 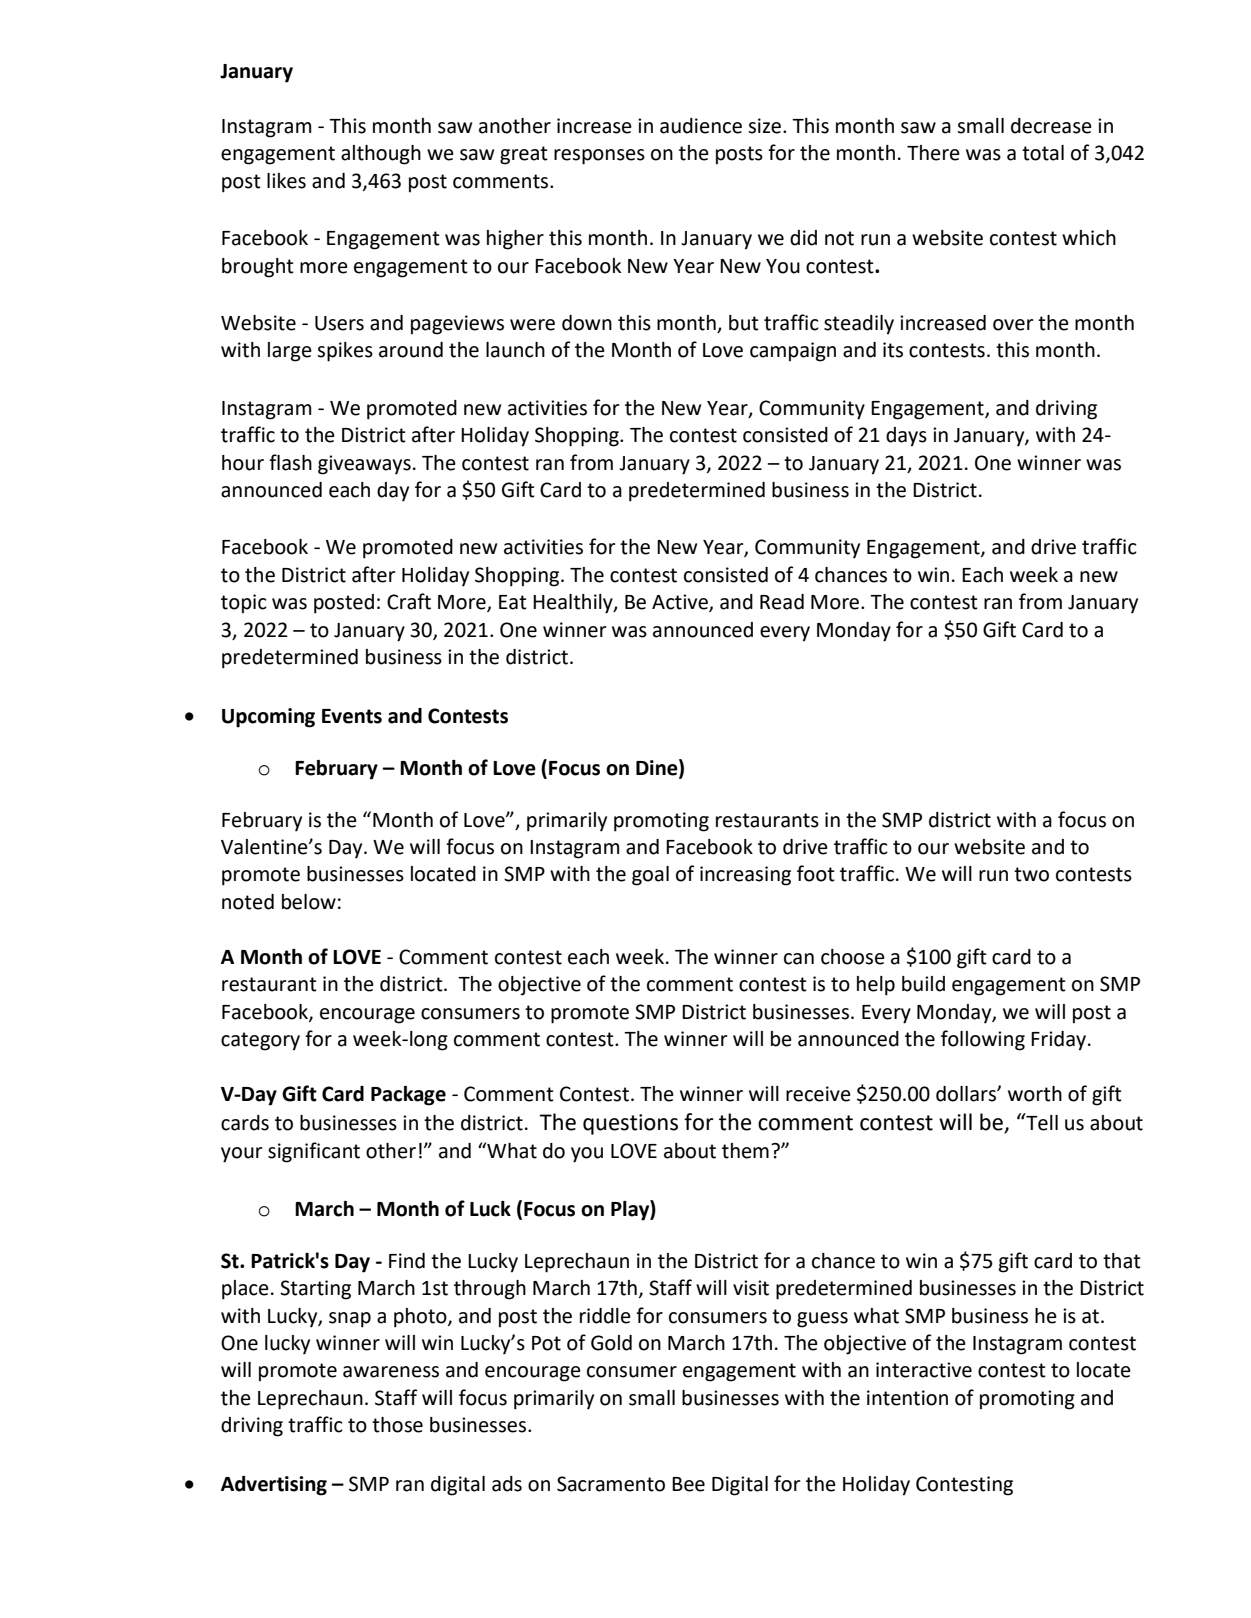 I want to click on those, so click(x=397, y=1425).
